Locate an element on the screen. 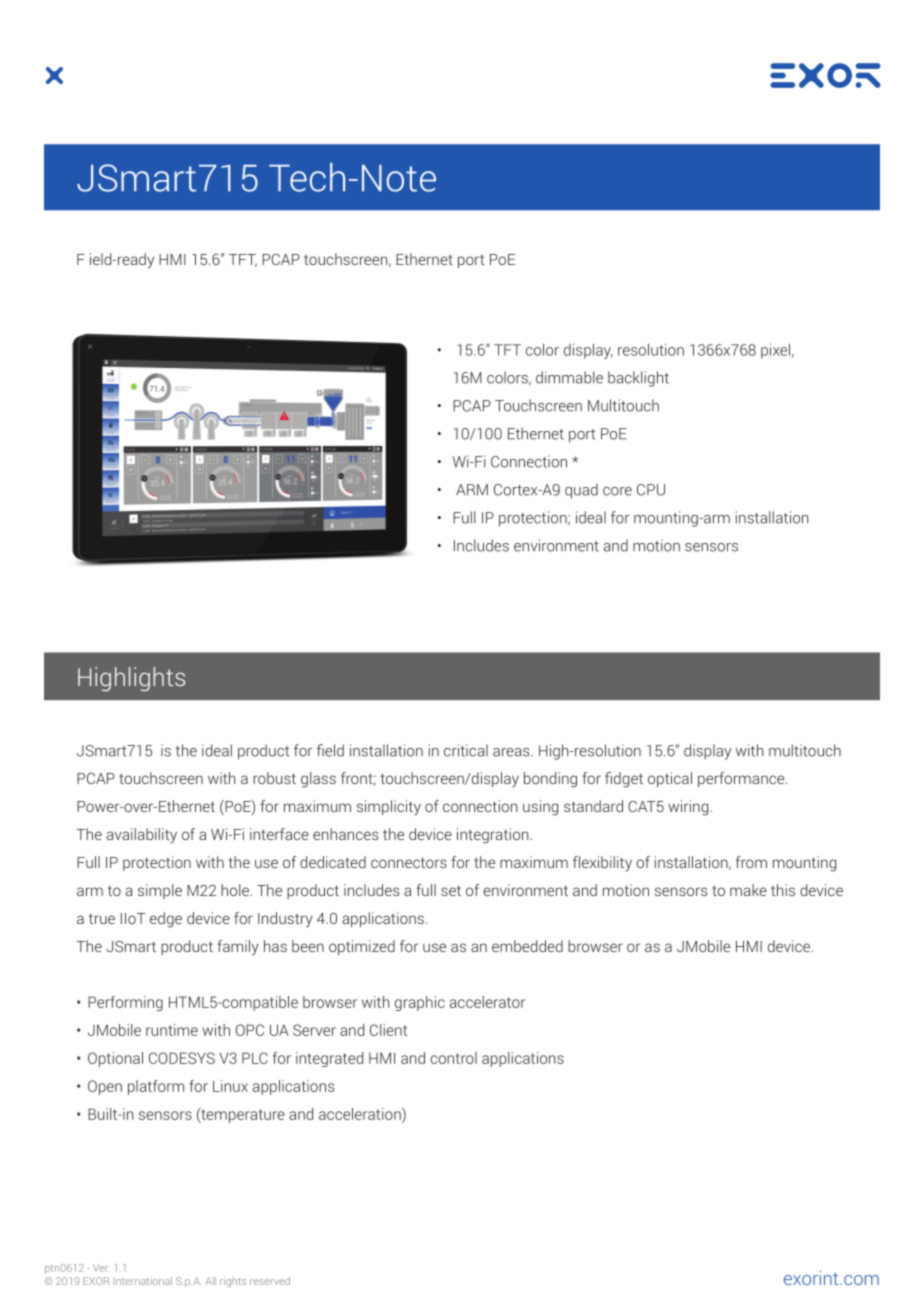 This screenshot has width=924, height=1308. control is located at coordinates (453, 1058).
